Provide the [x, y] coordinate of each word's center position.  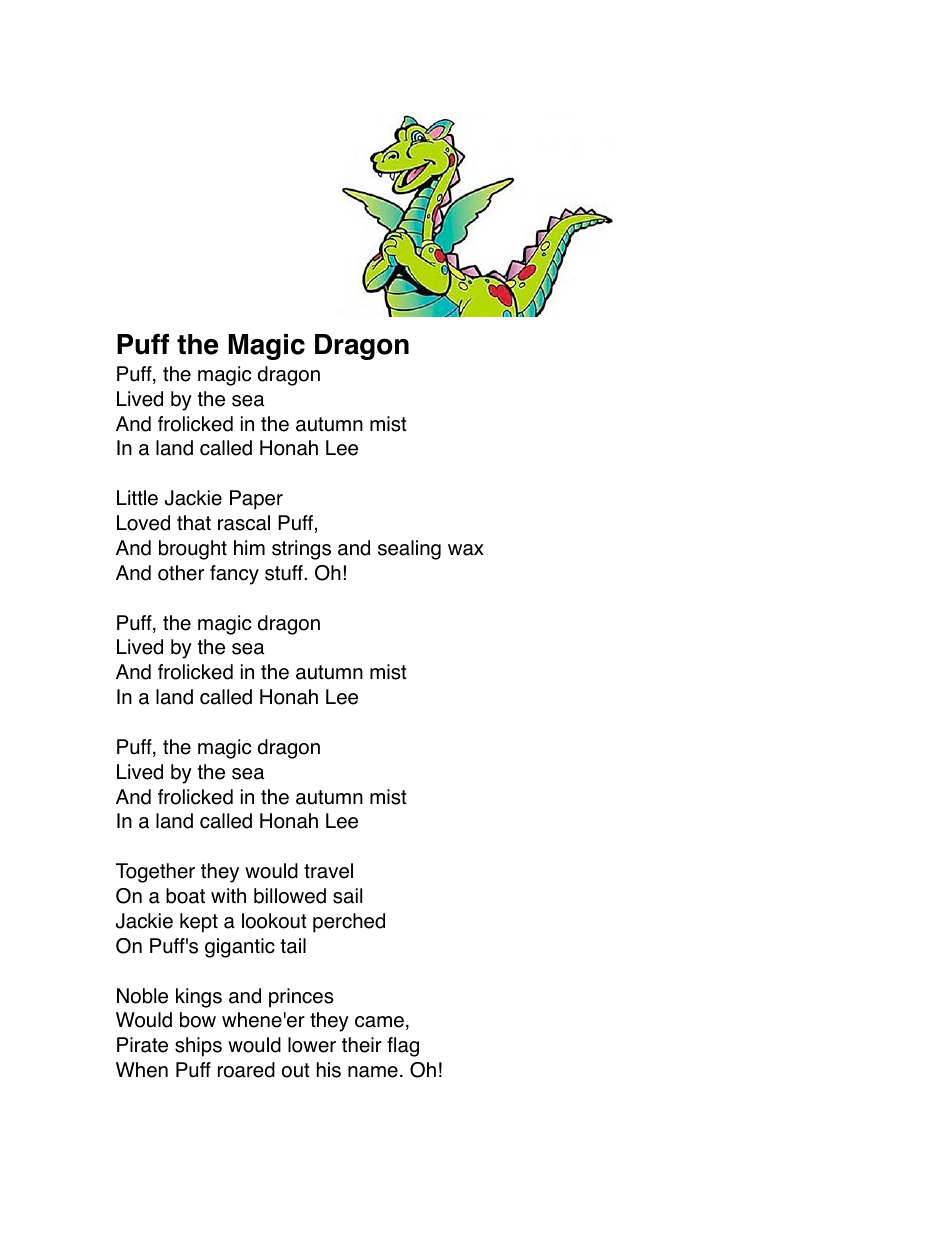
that [194, 523]
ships [198, 1047]
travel [328, 871]
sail [347, 896]
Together [155, 873]
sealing [409, 550]
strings [301, 550]
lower [312, 1045]
